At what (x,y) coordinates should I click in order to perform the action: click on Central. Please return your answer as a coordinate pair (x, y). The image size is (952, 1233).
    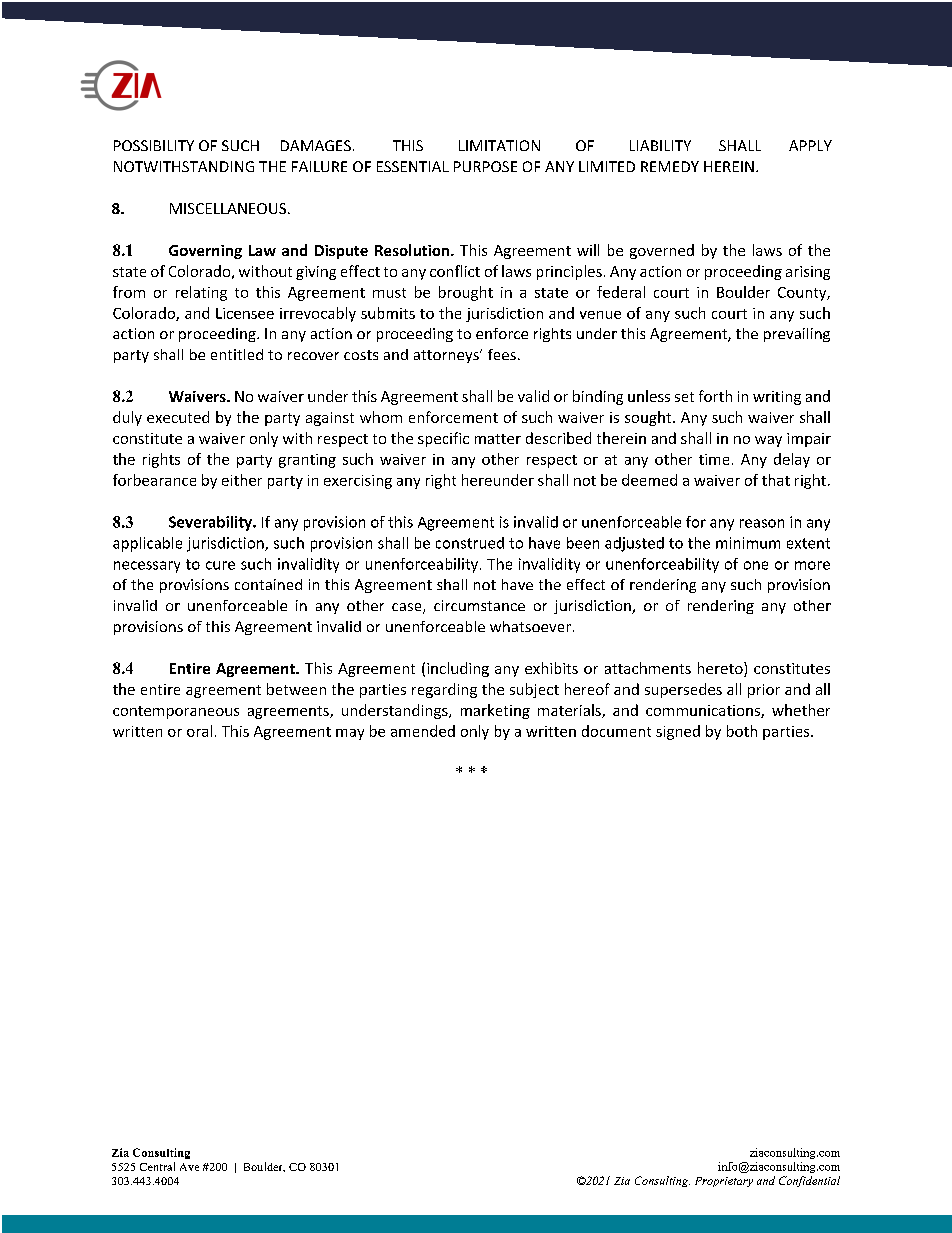
    Looking at the image, I should click on (157, 1166).
